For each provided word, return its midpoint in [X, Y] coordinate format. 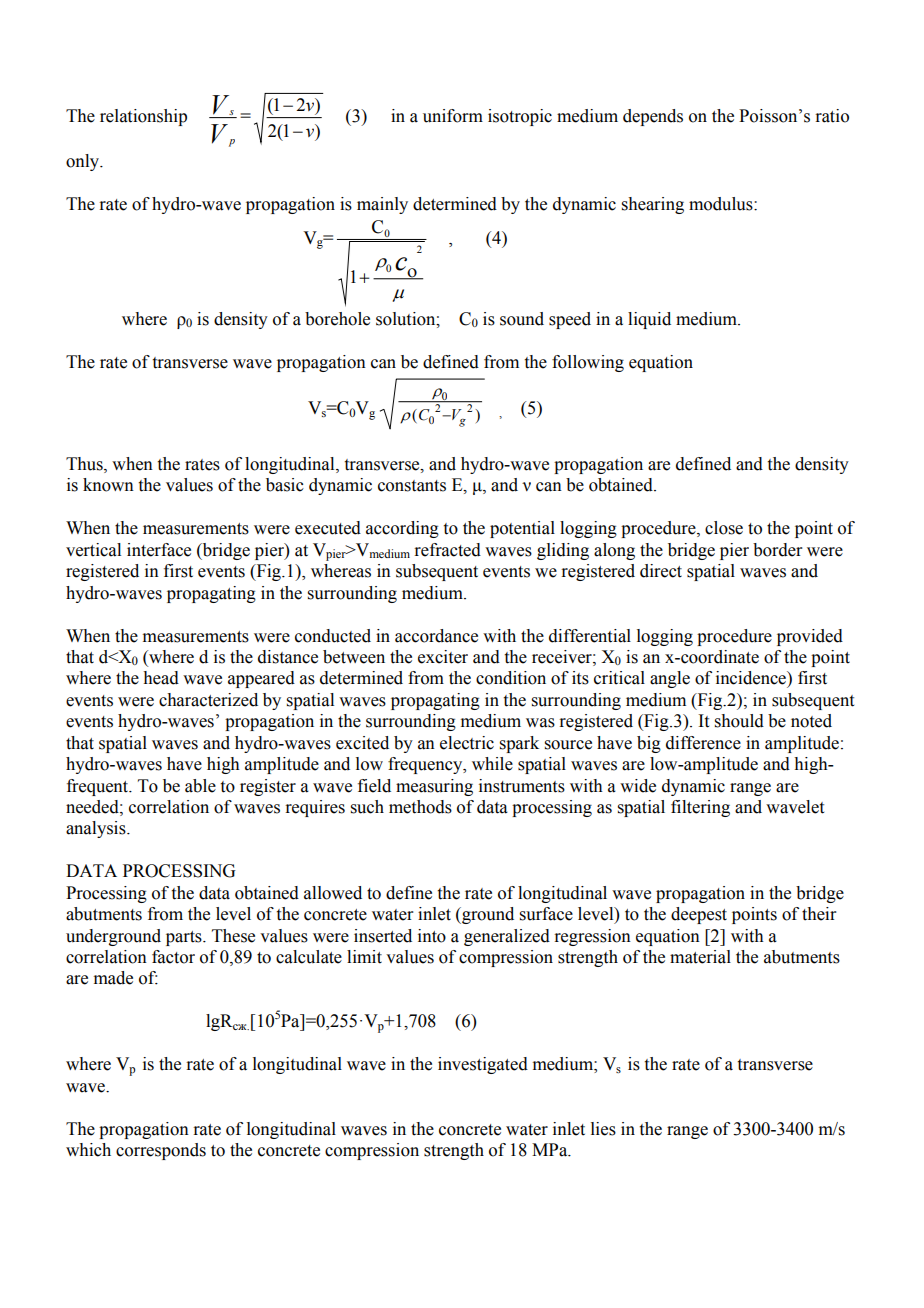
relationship [143, 117]
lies [603, 1129]
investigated [483, 1065]
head [161, 678]
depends [653, 117]
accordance [436, 636]
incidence [752, 678]
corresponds [161, 1151]
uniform [453, 116]
